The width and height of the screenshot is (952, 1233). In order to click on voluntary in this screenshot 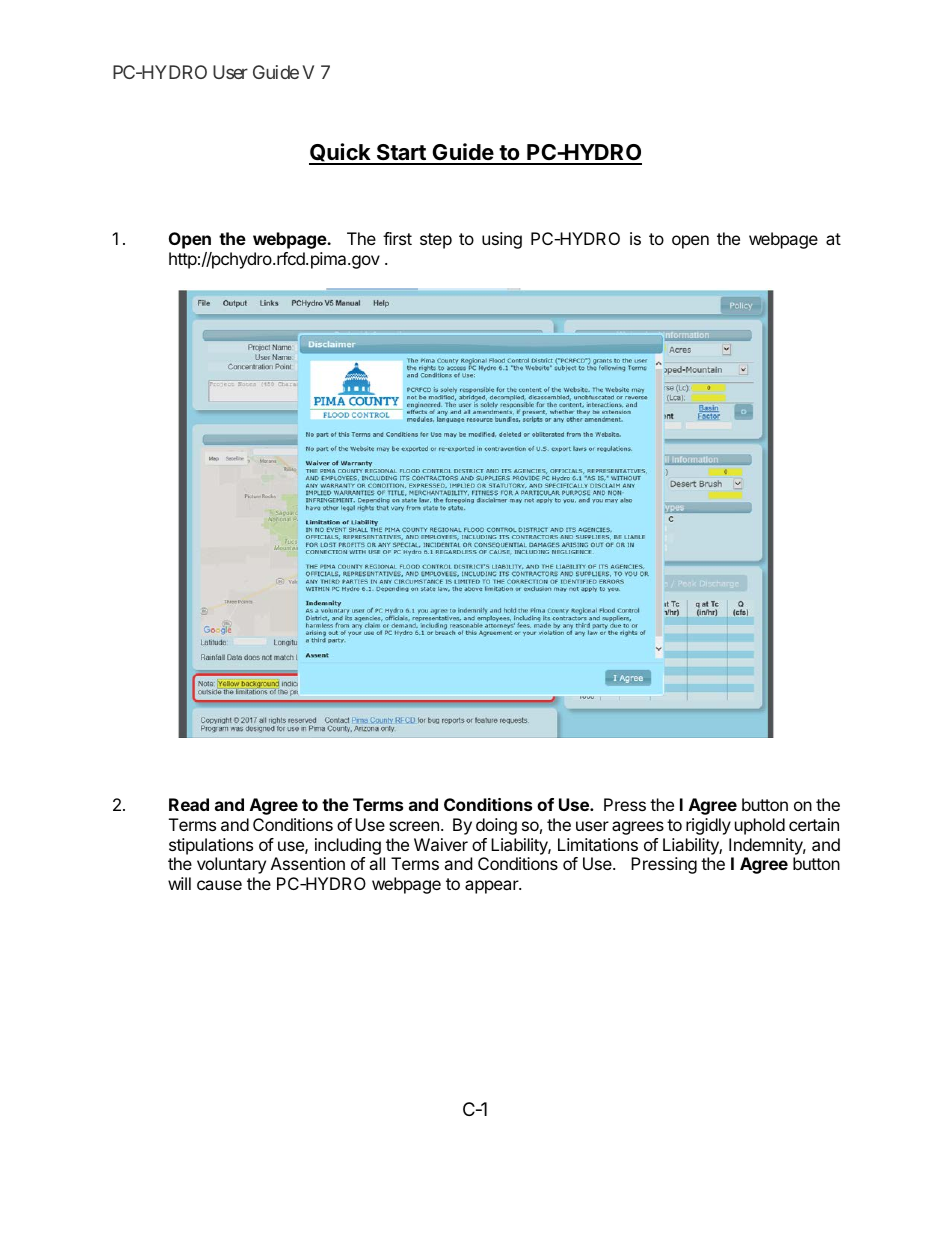, I will do `click(231, 865)`.
